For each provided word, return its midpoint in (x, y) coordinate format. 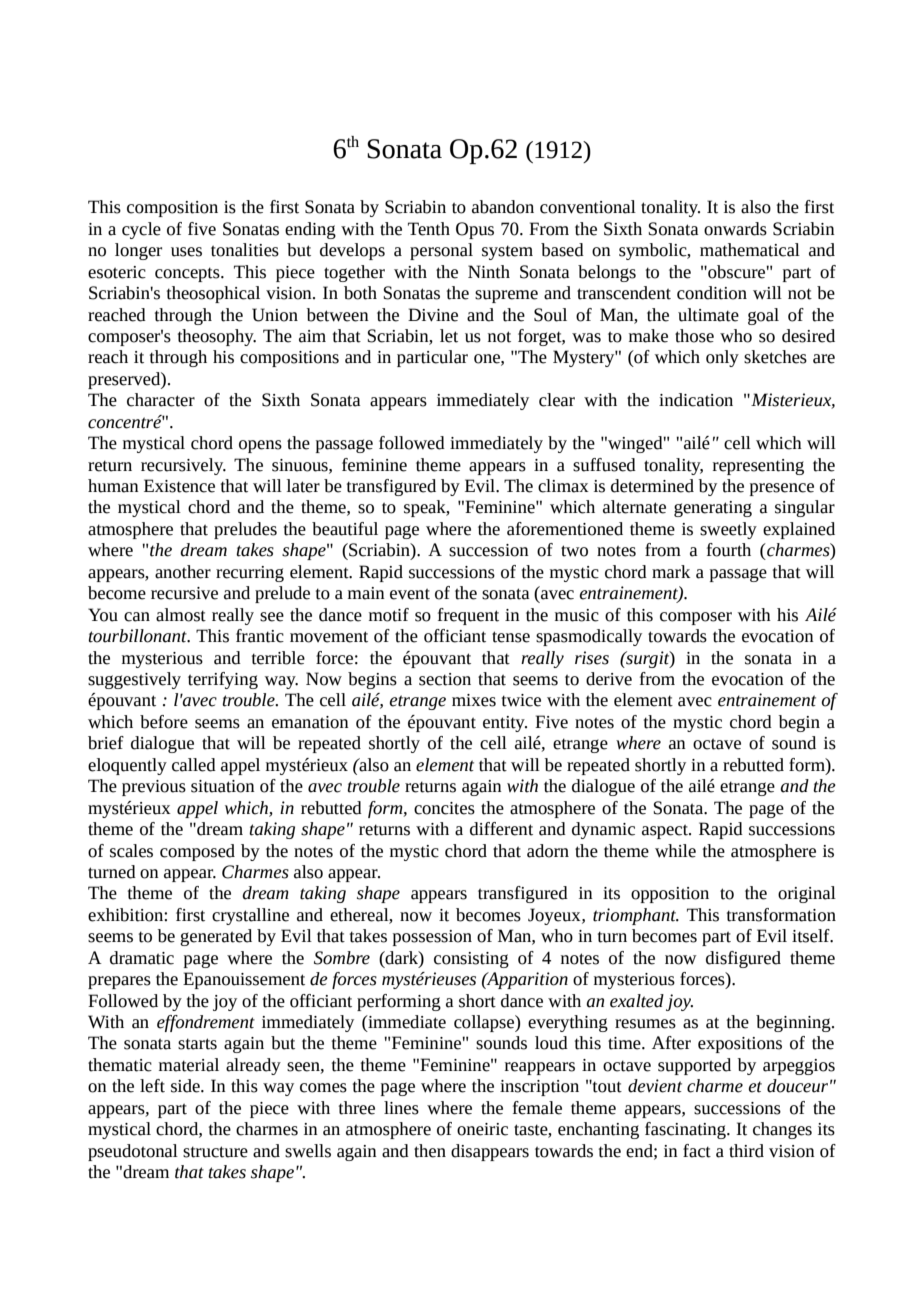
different (501, 829)
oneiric (482, 1129)
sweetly (728, 530)
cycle (141, 230)
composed (197, 852)
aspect (666, 832)
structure (215, 1152)
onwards (735, 229)
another (183, 572)
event (410, 594)
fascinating (686, 1130)
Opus (475, 230)
